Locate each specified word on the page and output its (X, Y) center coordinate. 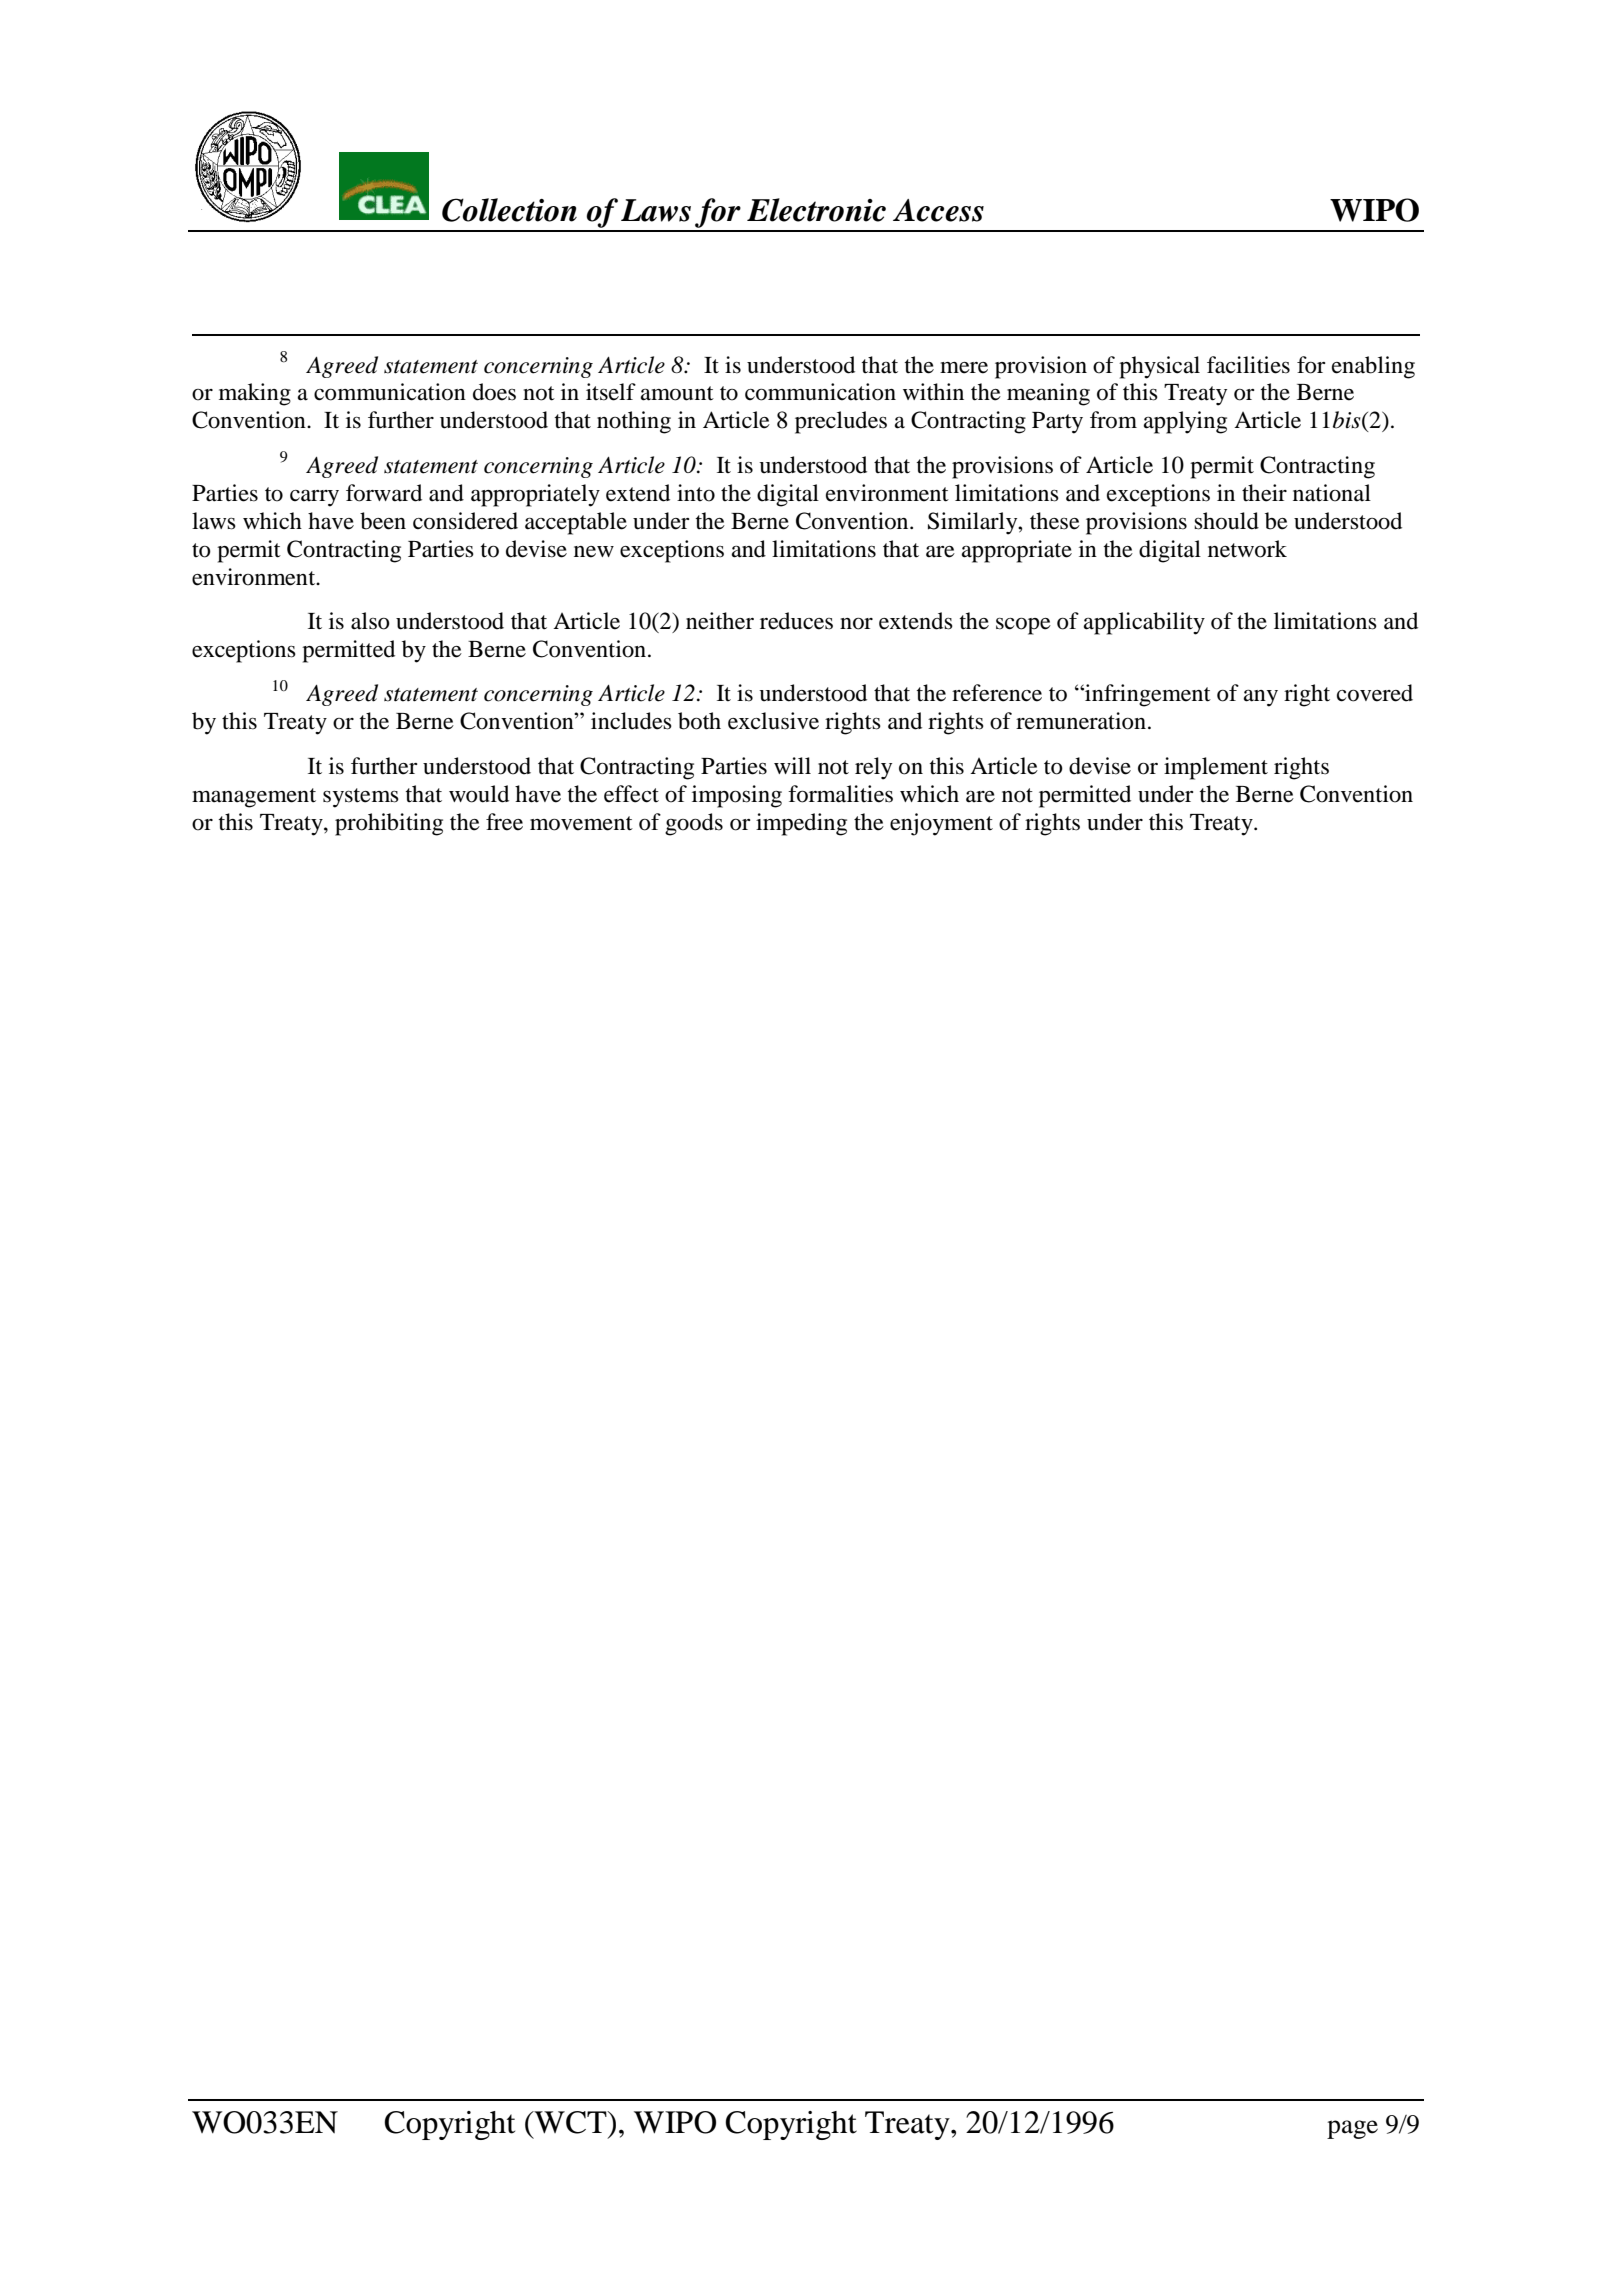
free (504, 822)
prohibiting (389, 824)
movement (581, 823)
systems (361, 798)
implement (1216, 768)
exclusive (773, 721)
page (1352, 2129)
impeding (801, 824)
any (1261, 698)
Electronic (816, 210)
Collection (509, 210)
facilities (1248, 365)
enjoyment (941, 824)
